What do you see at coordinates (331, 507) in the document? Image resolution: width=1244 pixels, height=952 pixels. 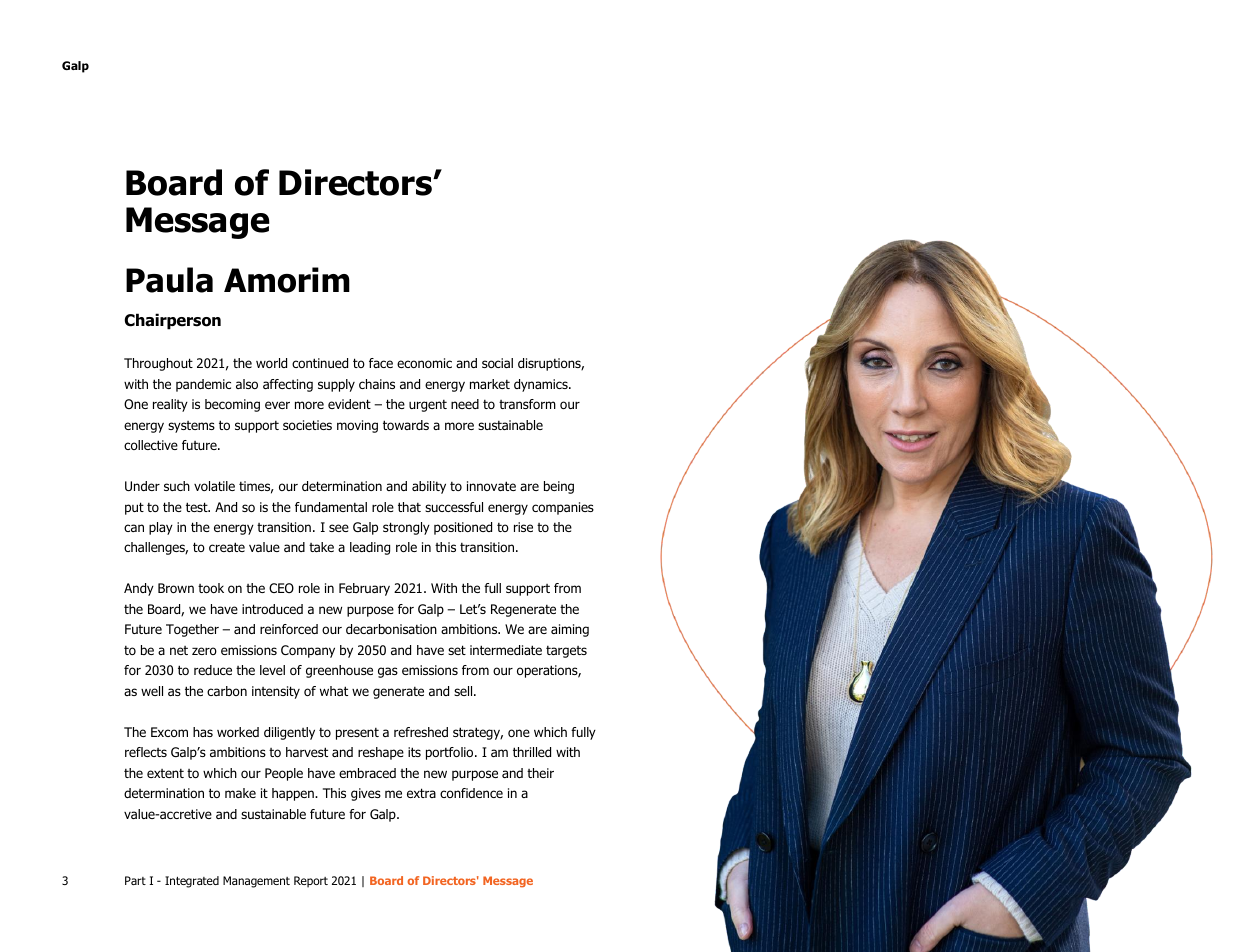 I see `fundamental` at bounding box center [331, 507].
